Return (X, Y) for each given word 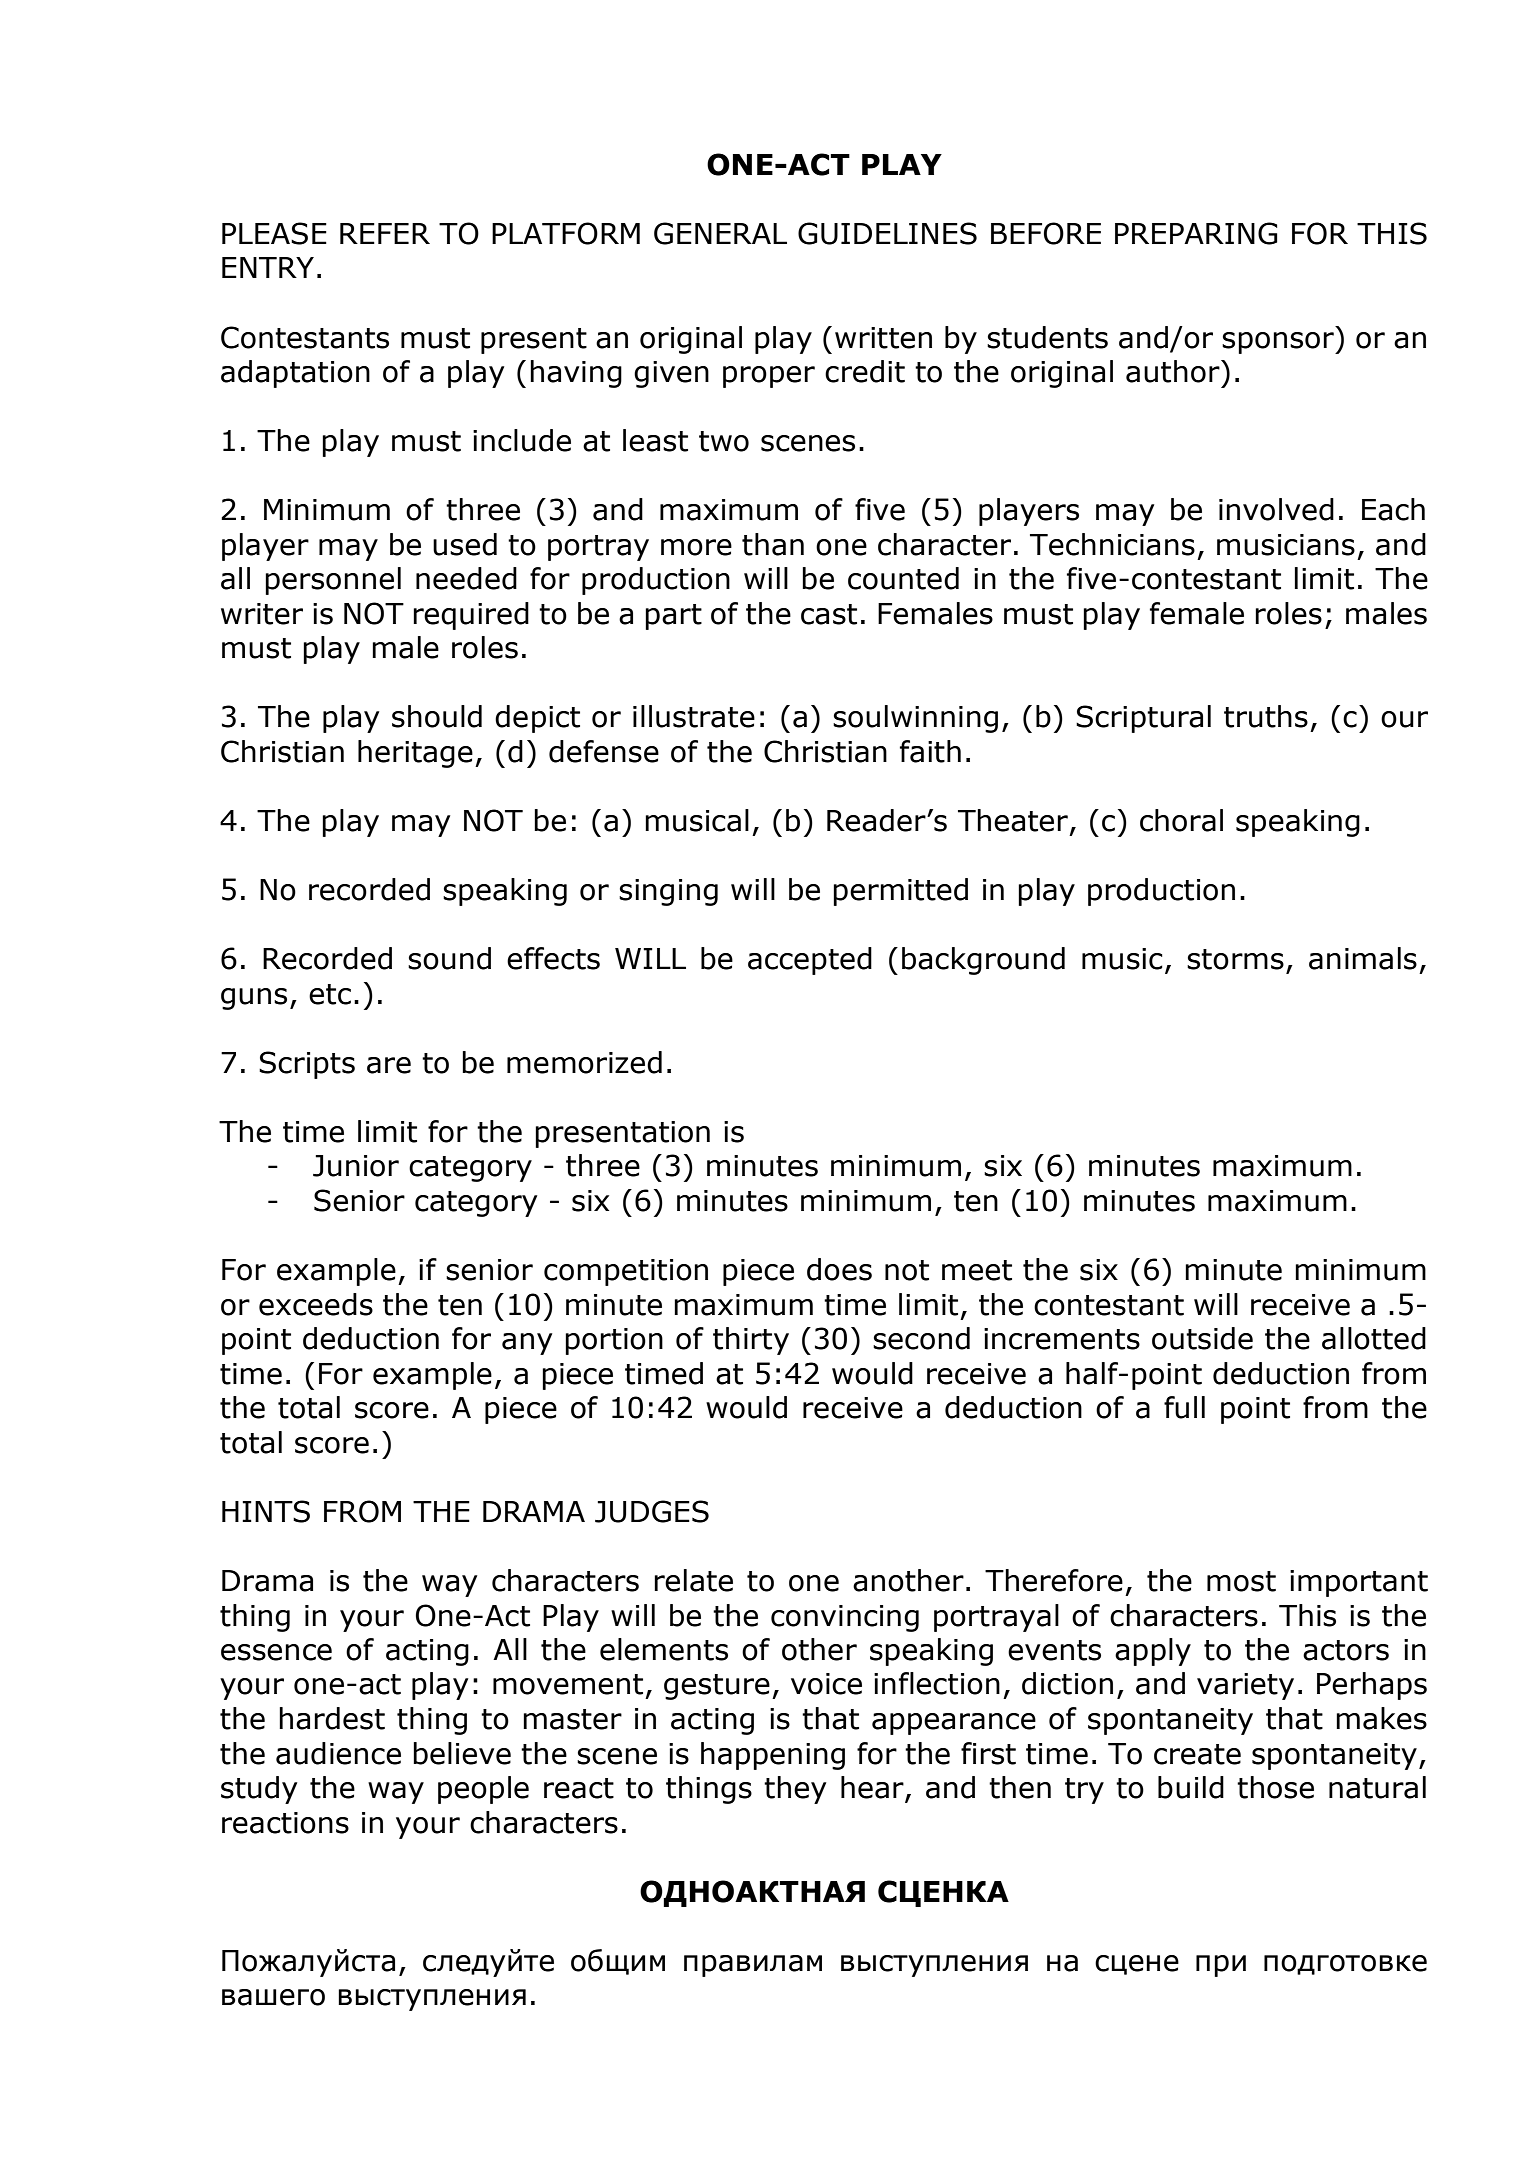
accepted (810, 961)
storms (1235, 959)
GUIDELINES (887, 233)
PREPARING (1196, 233)
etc (330, 994)
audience (338, 1753)
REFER (385, 233)
